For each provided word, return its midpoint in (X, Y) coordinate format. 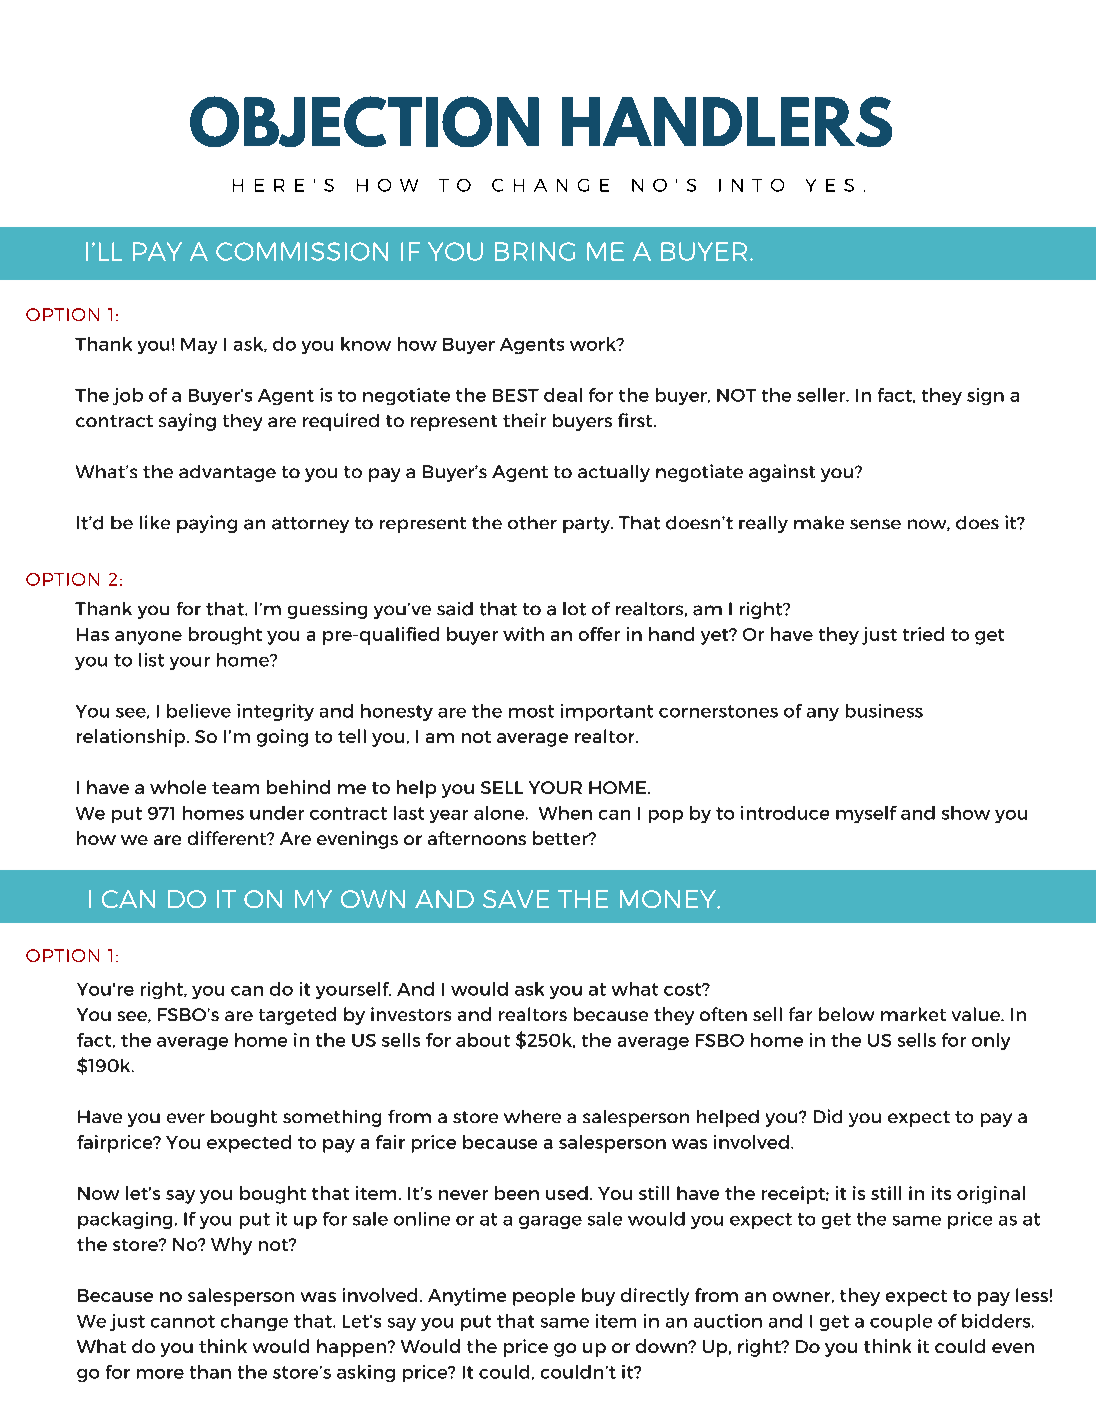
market (913, 1014)
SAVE (516, 899)
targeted (297, 1016)
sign (985, 396)
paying (207, 524)
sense (875, 524)
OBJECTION (364, 121)
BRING (535, 251)
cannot (183, 1321)
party (588, 525)
